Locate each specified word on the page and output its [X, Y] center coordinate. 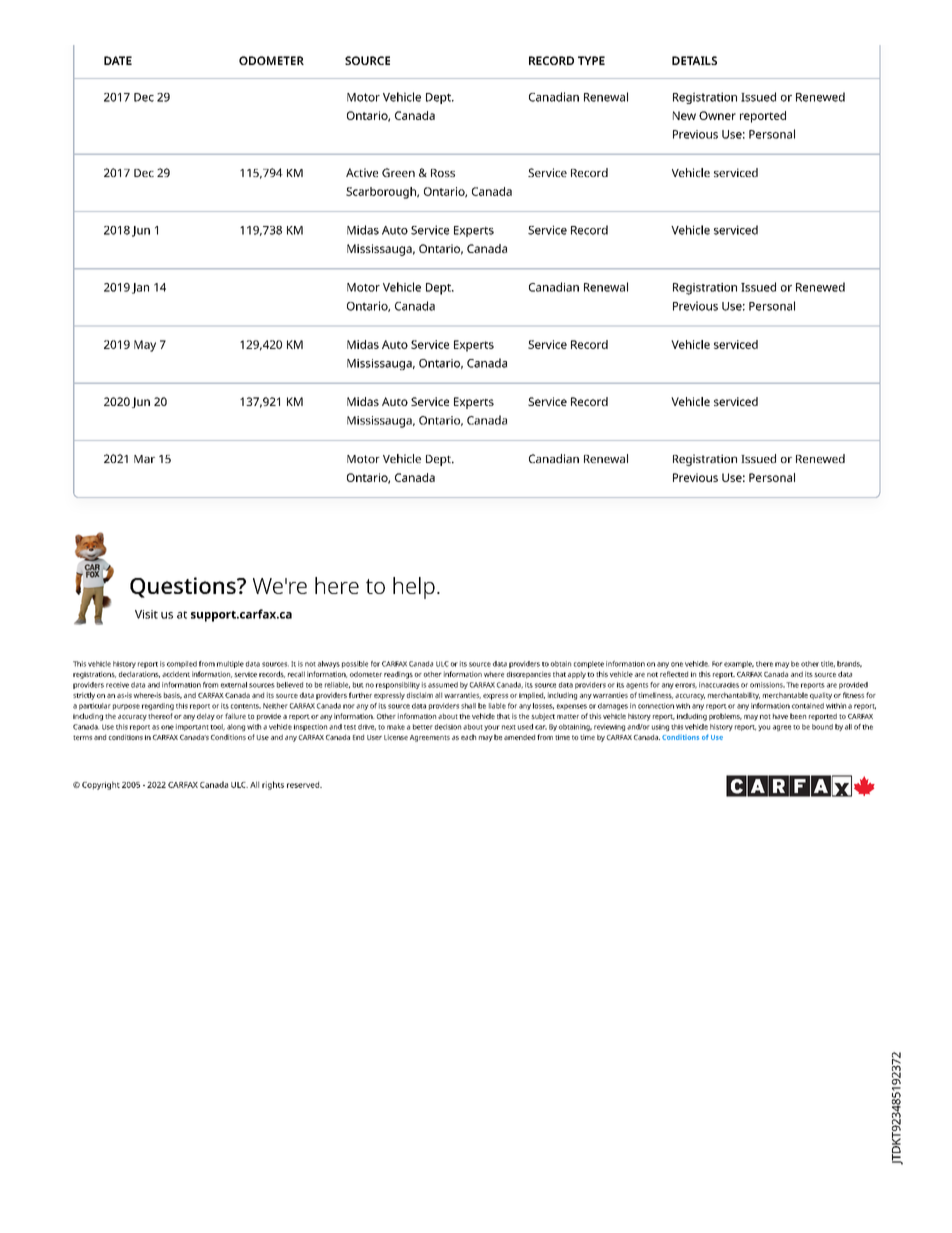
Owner [717, 115]
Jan [140, 288]
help [414, 588]
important [192, 727]
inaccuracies [719, 685]
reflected [674, 674]
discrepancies [529, 675]
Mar [144, 459]
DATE [118, 60]
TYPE [591, 60]
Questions [184, 587]
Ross [443, 173]
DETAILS [694, 60]
